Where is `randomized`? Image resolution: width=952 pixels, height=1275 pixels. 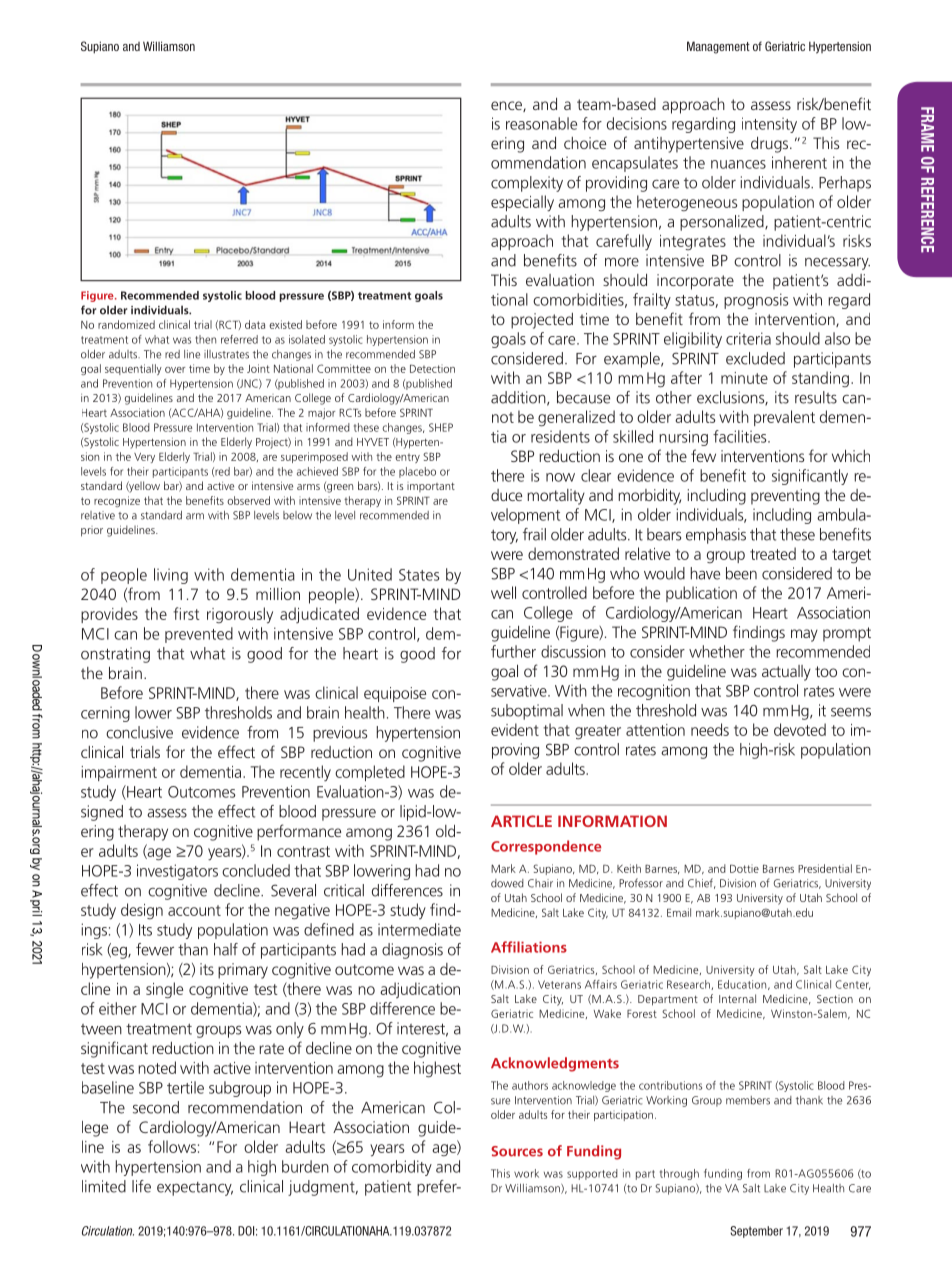
randomized is located at coordinates (126, 324).
